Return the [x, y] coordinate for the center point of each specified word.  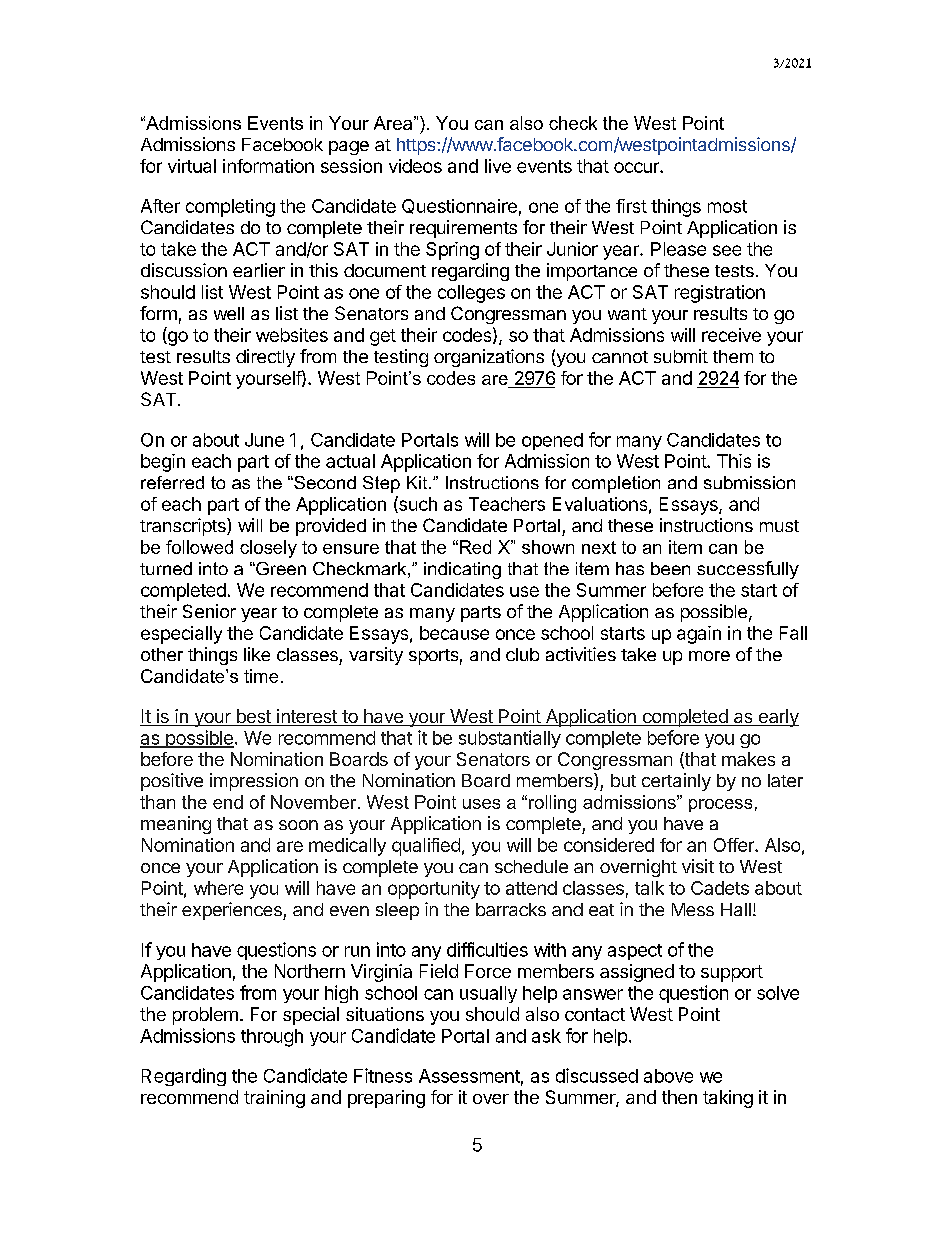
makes [748, 759]
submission [749, 482]
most [727, 206]
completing [230, 208]
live [498, 166]
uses [481, 804]
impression [254, 782]
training [274, 1099]
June [264, 440]
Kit [418, 482]
